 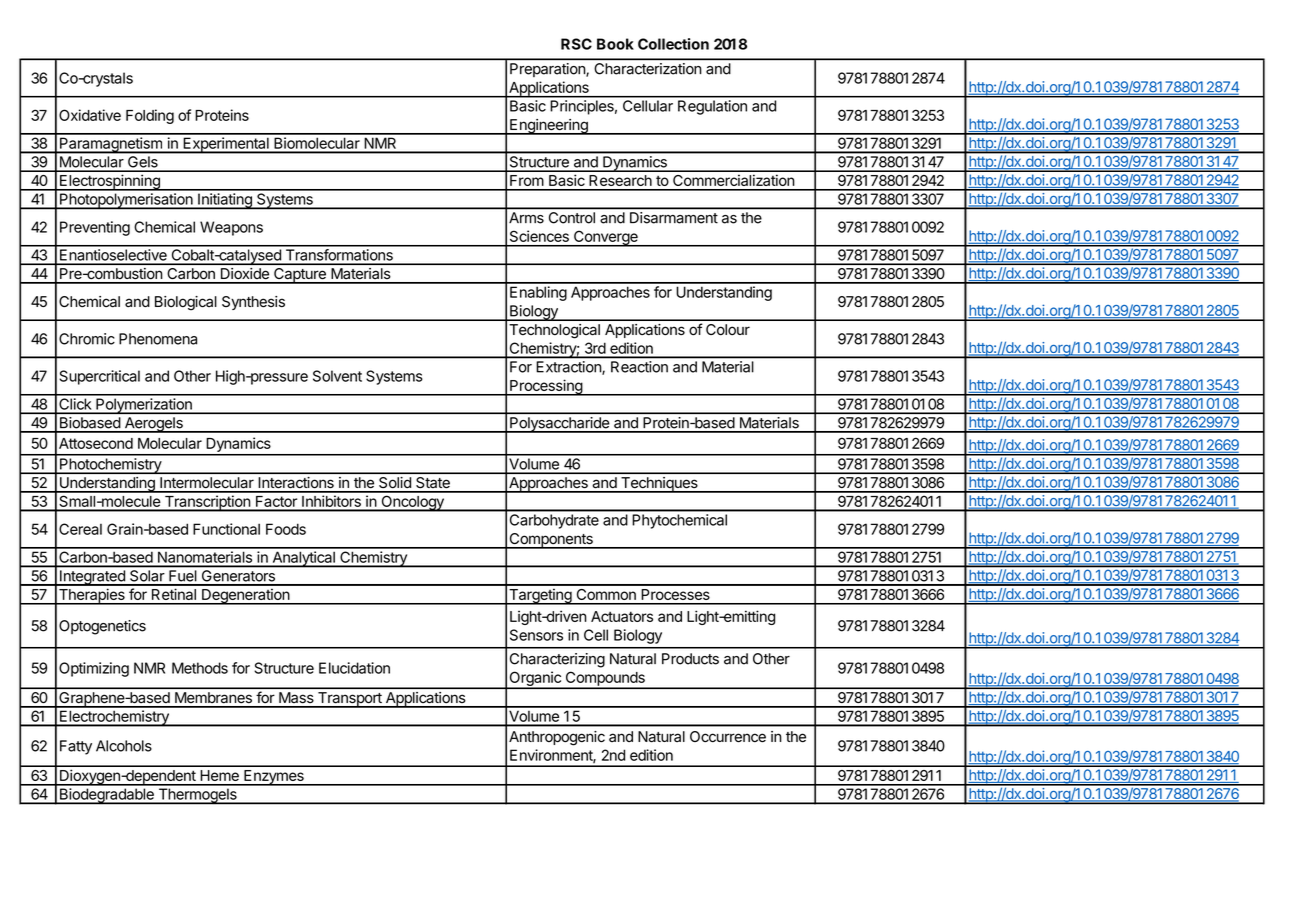 I want to click on Techniques, so click(x=659, y=485).
